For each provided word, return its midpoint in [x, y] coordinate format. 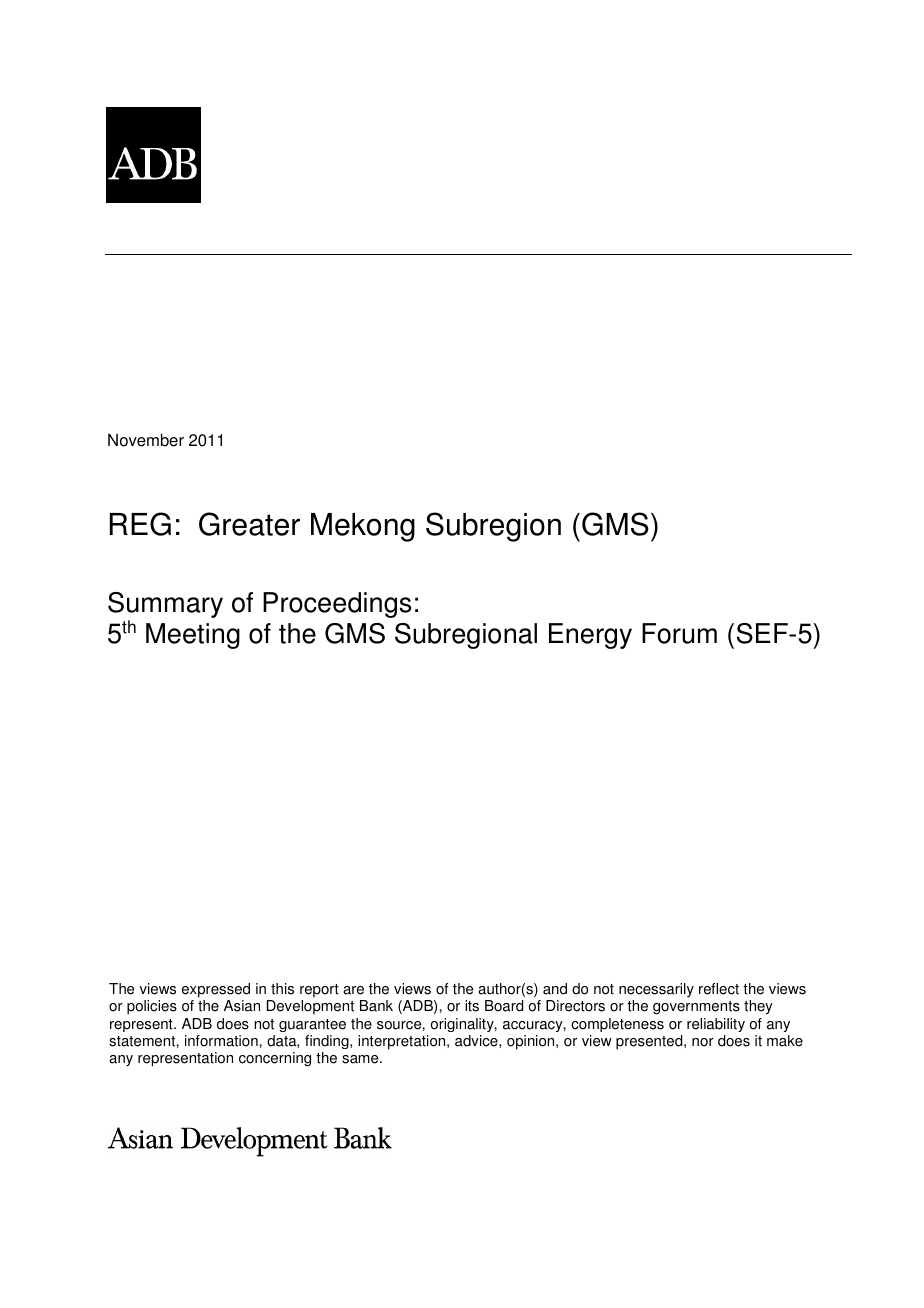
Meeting [193, 636]
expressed [216, 990]
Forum [679, 633]
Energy [590, 636]
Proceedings [337, 605]
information [221, 1041]
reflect [719, 989]
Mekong [363, 527]
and [555, 989]
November [146, 440]
